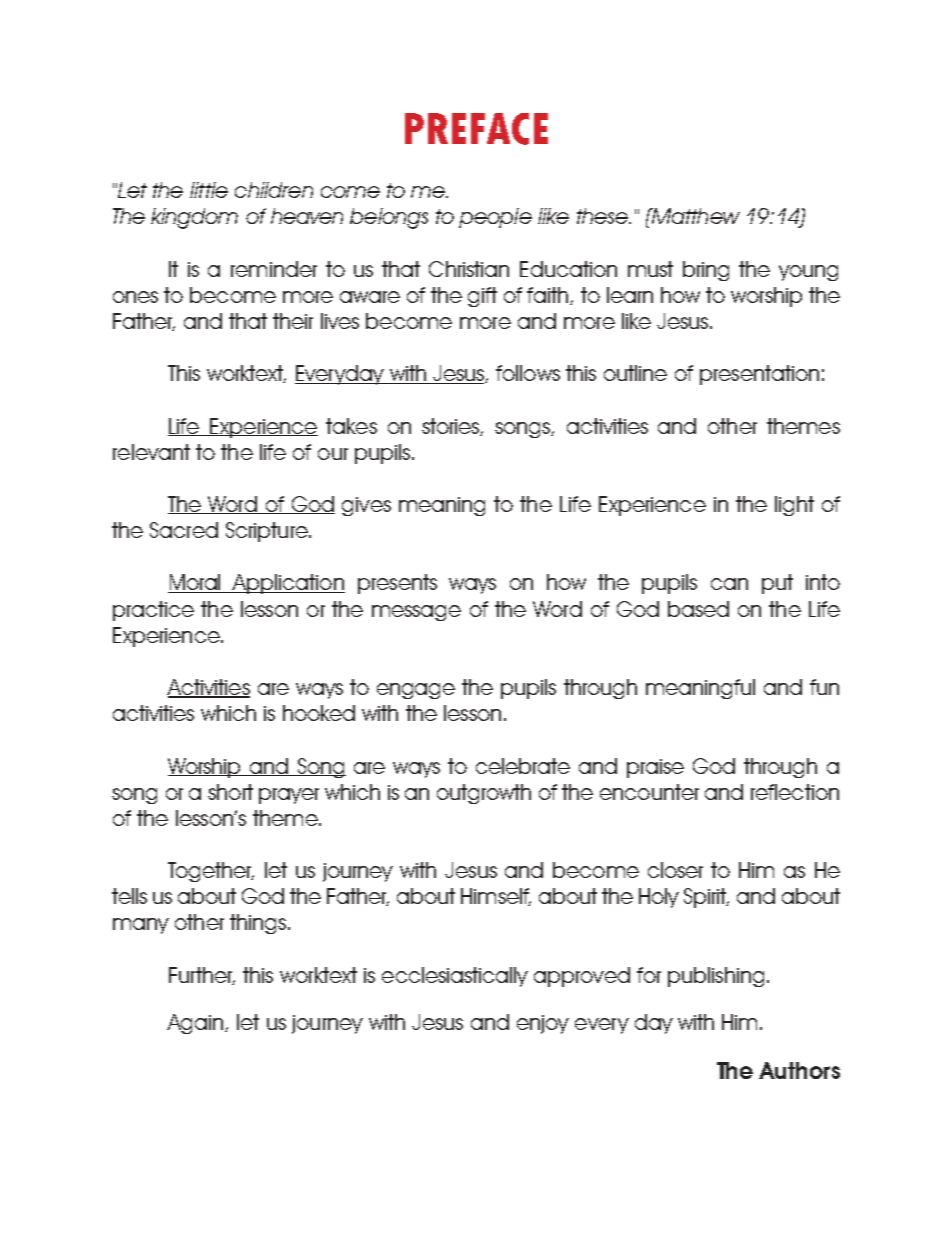  What do you see at coordinates (196, 1024) in the page?
I see `Again` at bounding box center [196, 1024].
